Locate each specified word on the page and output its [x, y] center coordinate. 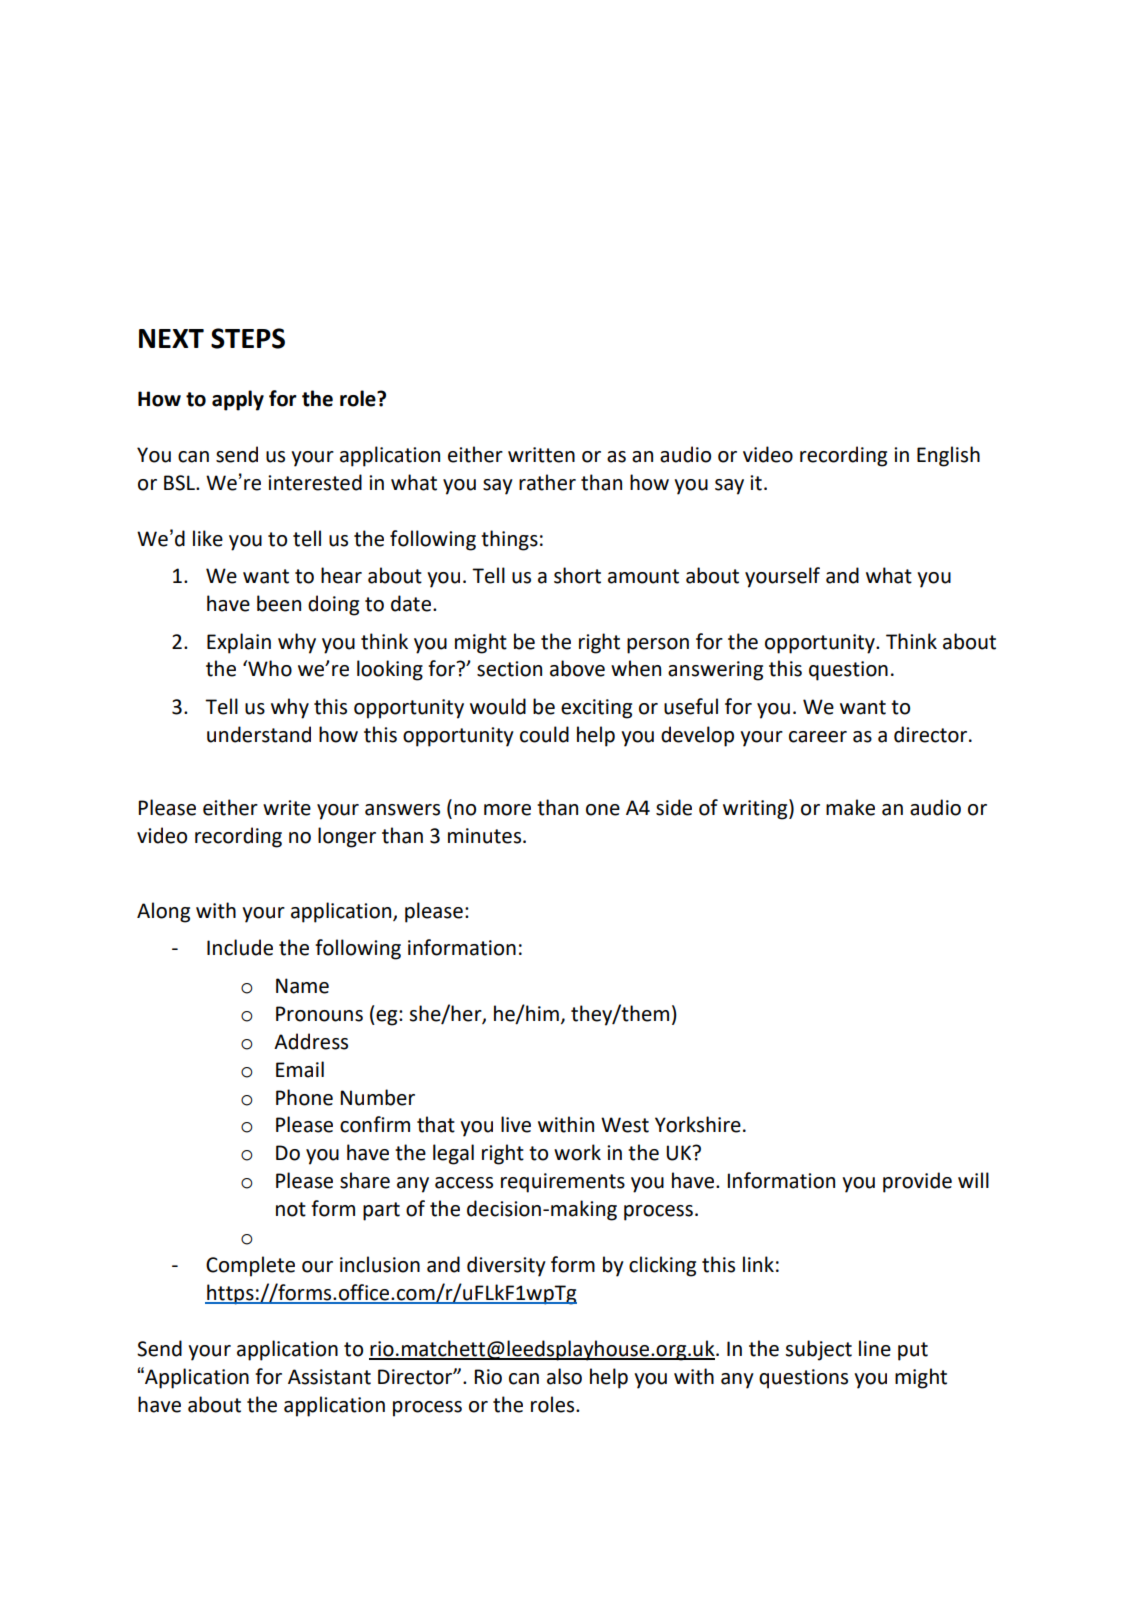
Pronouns [319, 1014]
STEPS [248, 338]
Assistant [329, 1377]
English [948, 456]
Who [269, 668]
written [541, 455]
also [564, 1376]
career [818, 737]
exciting [596, 709]
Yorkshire [698, 1124]
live [516, 1124]
